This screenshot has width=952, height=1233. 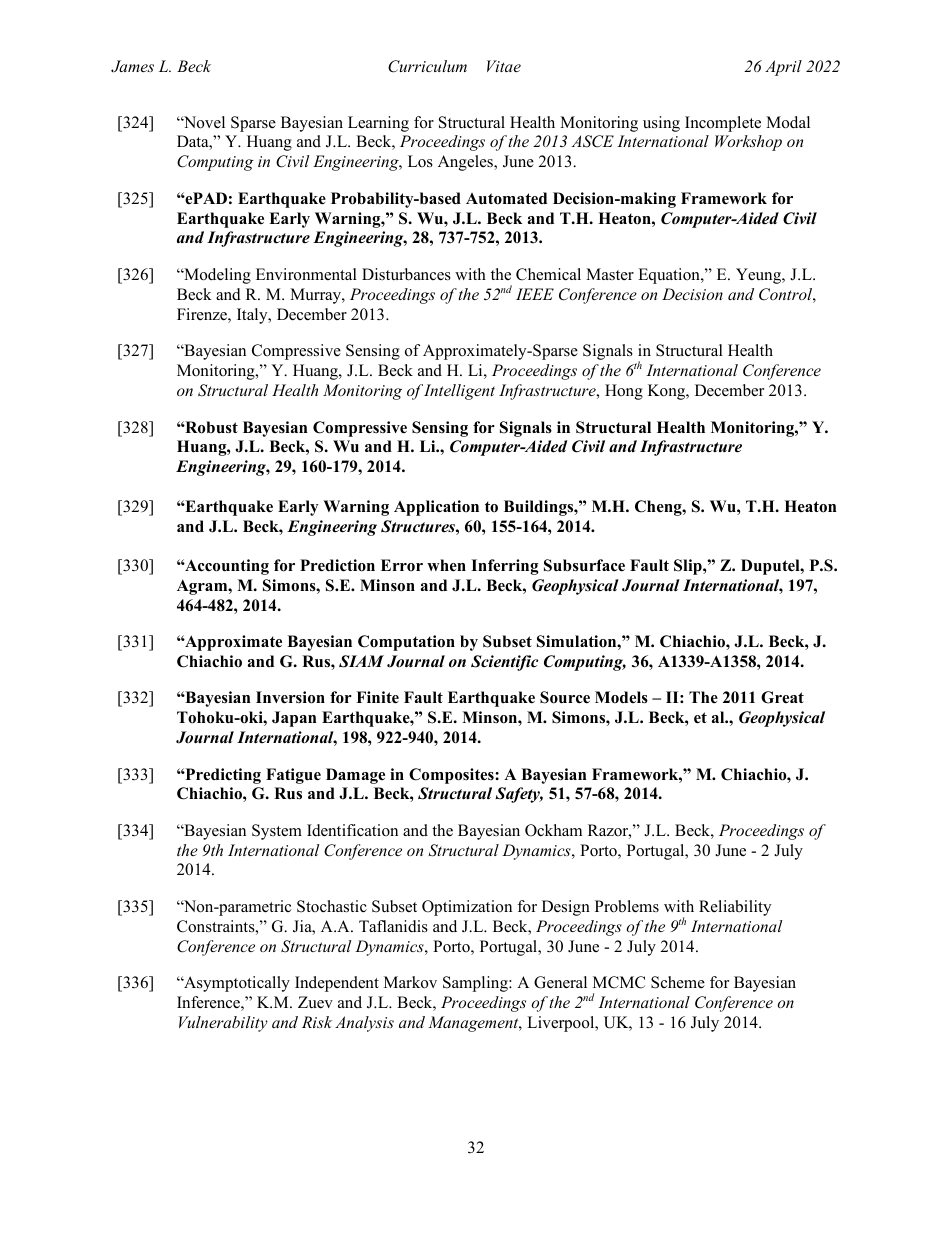 I want to click on Environmental, so click(x=306, y=274).
